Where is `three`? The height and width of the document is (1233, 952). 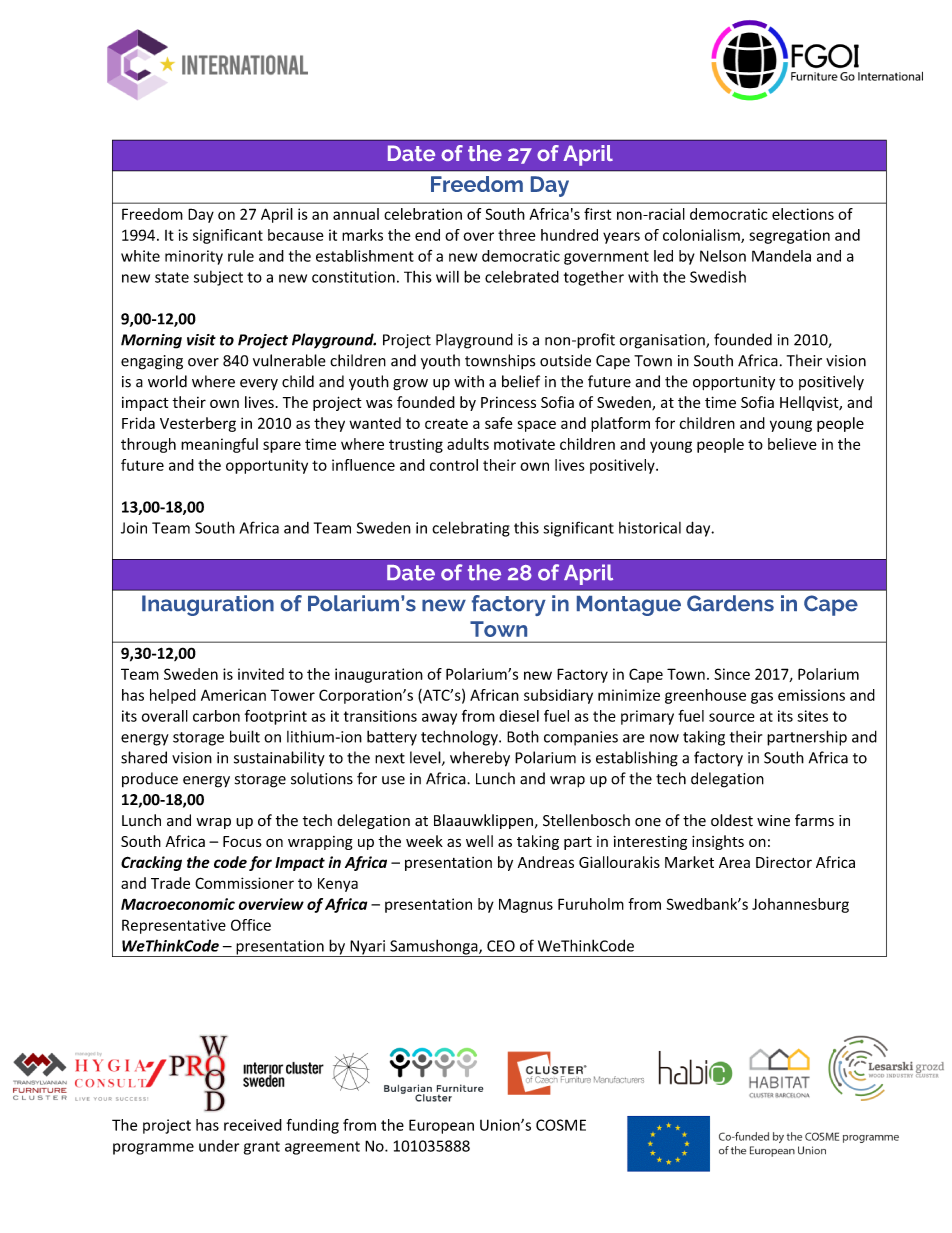
three is located at coordinates (516, 235).
